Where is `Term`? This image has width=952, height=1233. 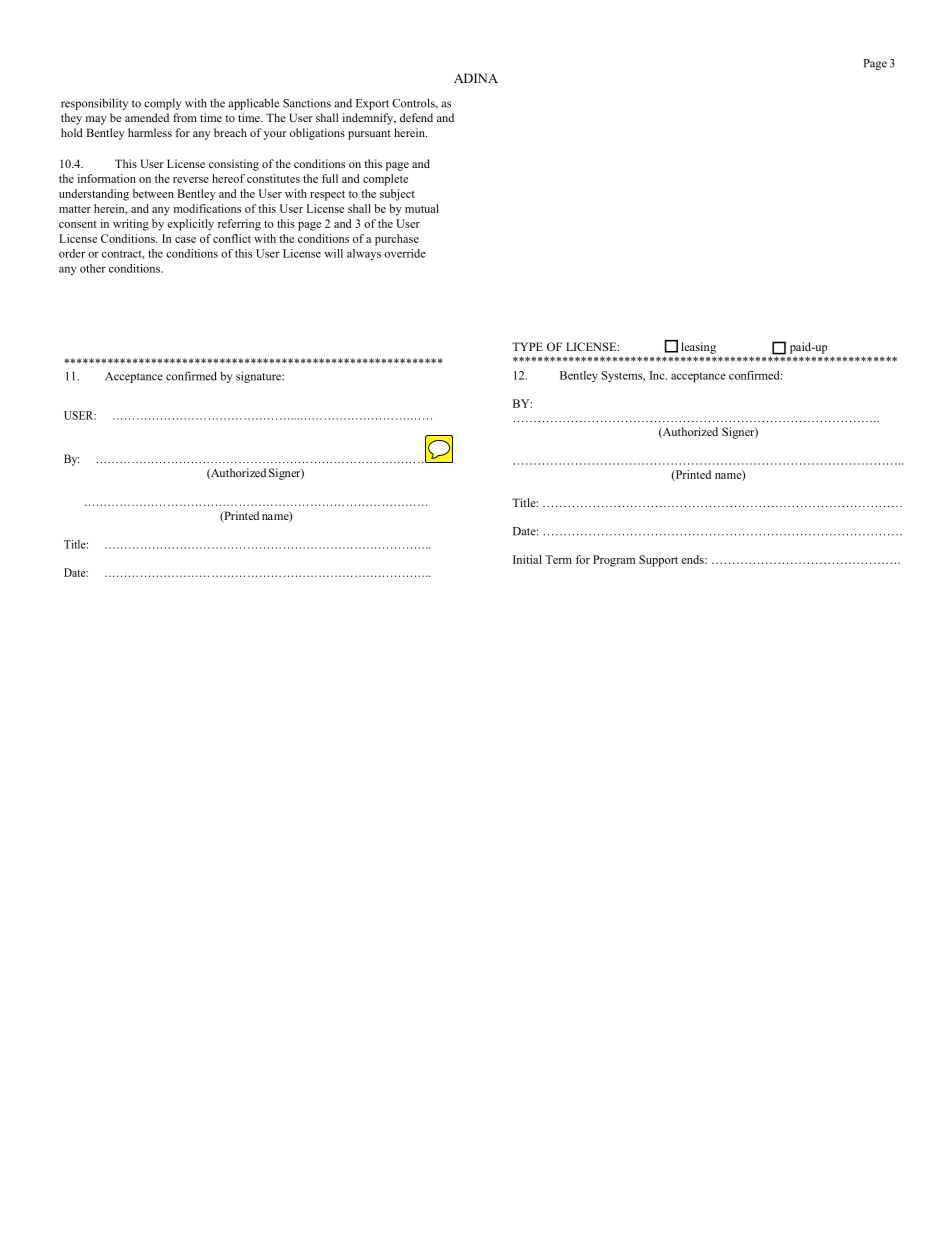
Term is located at coordinates (558, 559).
